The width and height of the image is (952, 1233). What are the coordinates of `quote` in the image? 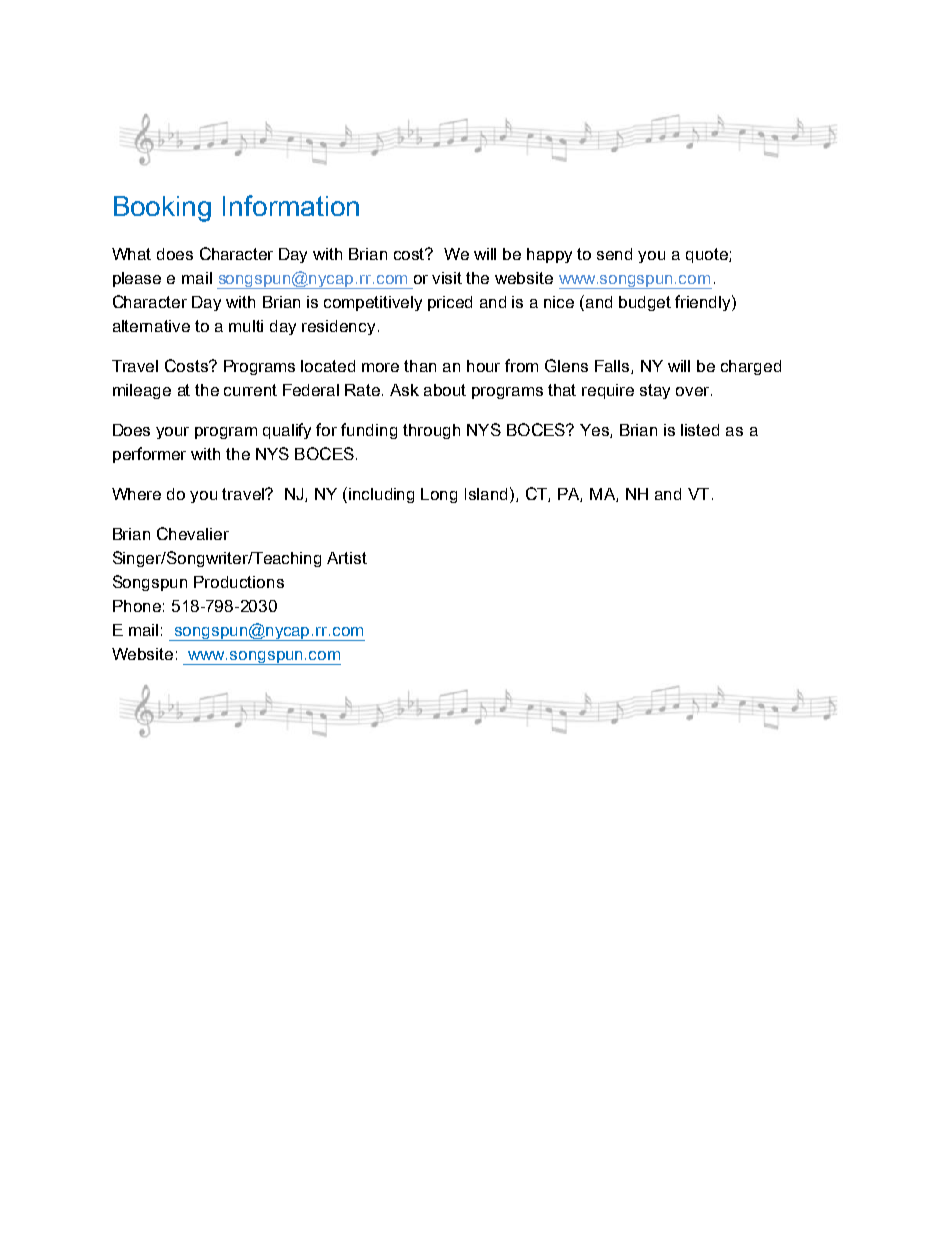 It's located at (708, 255).
